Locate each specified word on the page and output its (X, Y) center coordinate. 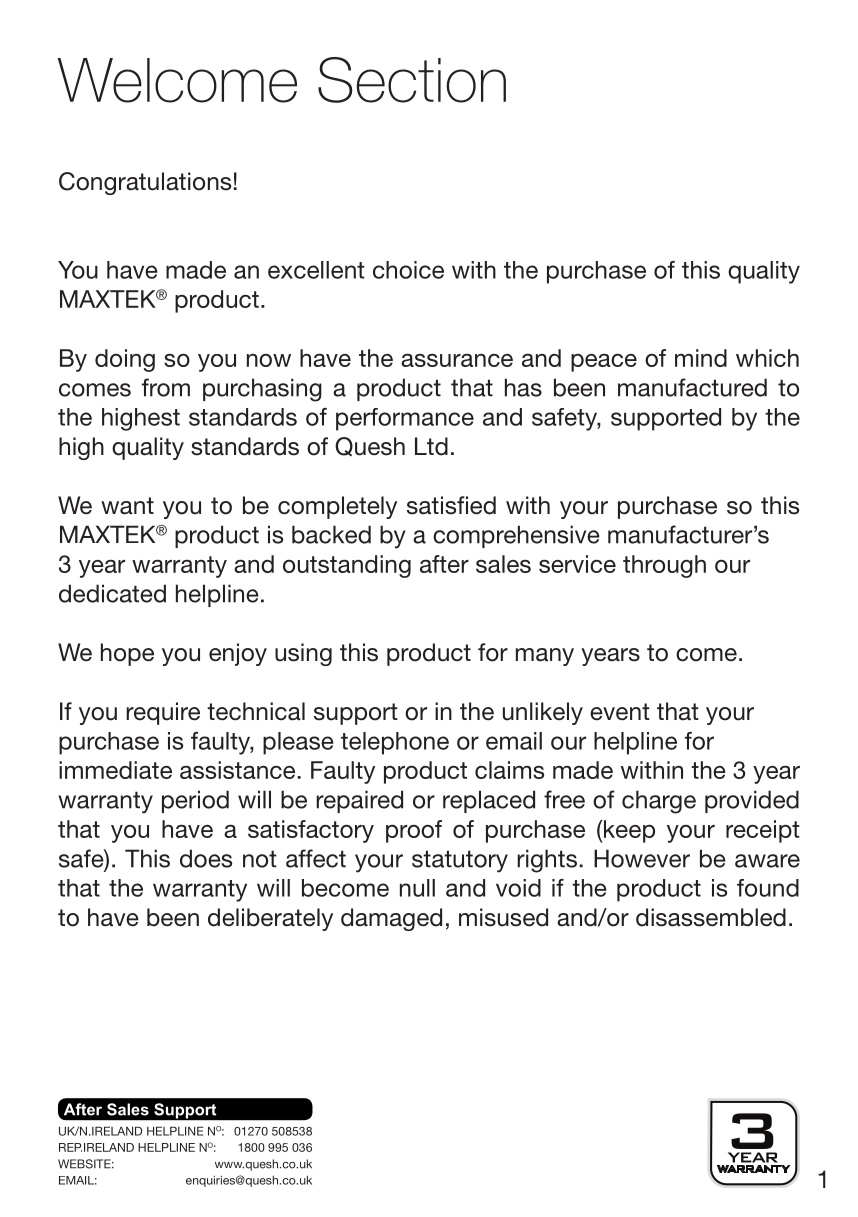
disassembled (711, 917)
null (417, 888)
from (166, 387)
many (545, 657)
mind (701, 358)
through (664, 566)
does (206, 858)
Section (412, 80)
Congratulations (145, 183)
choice (408, 270)
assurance (457, 360)
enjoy (238, 654)
